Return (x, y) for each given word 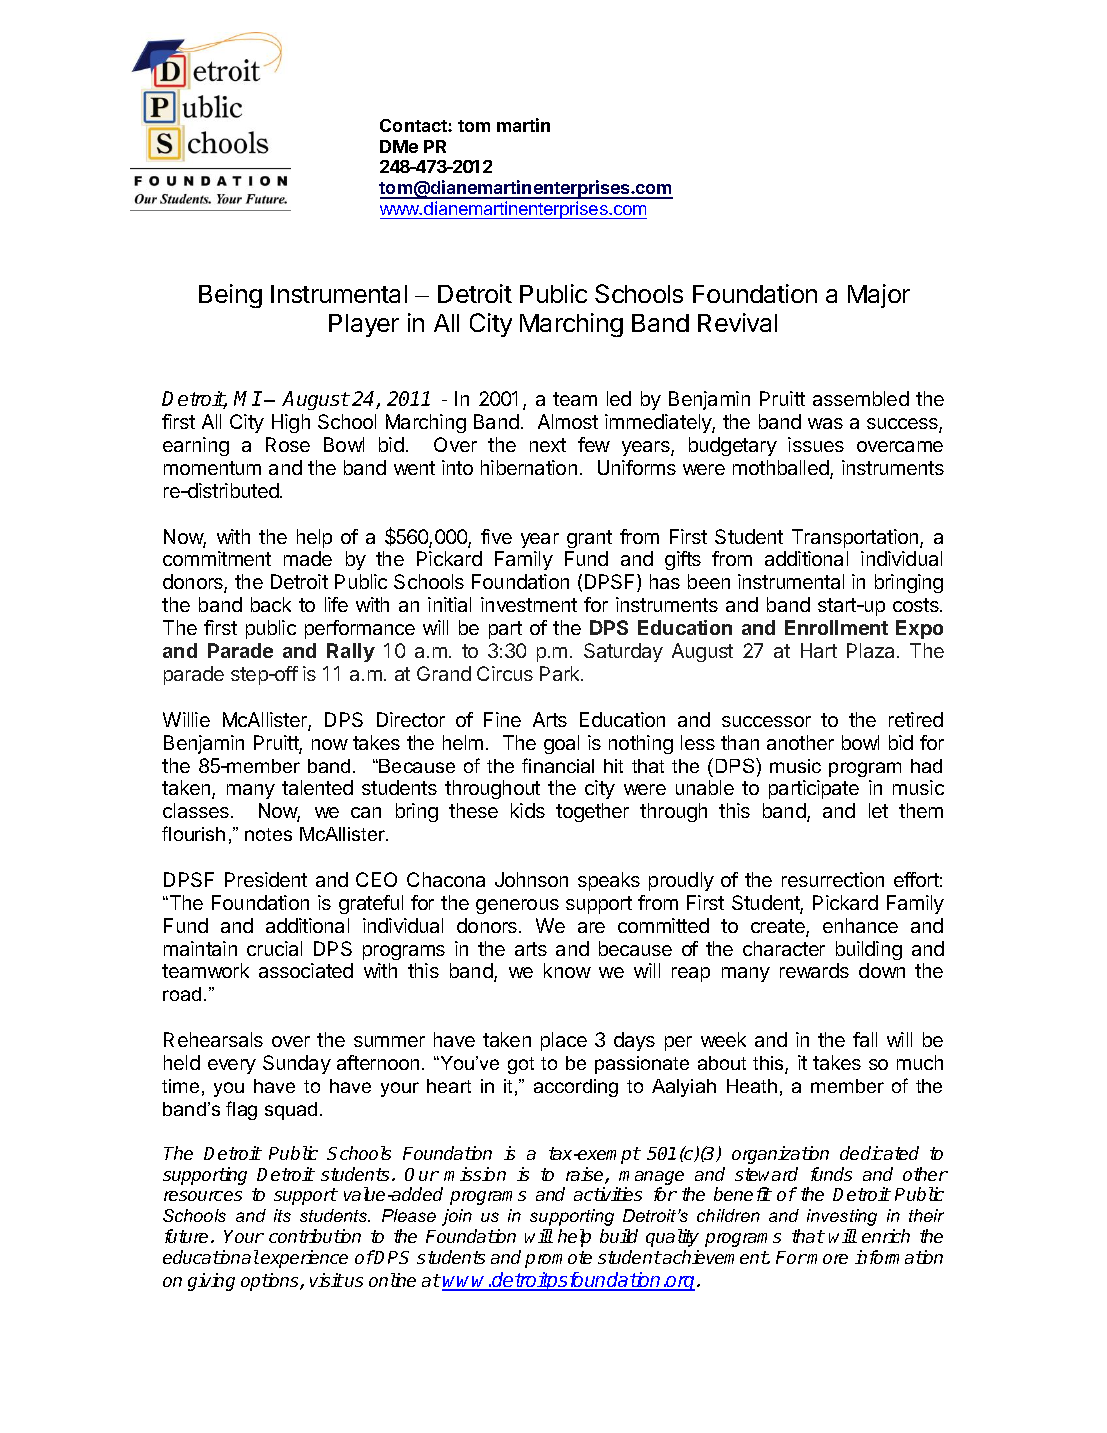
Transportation (856, 538)
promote (558, 1259)
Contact (414, 125)
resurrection (833, 879)
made (308, 558)
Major (879, 296)
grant (589, 539)
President (266, 879)
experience (304, 1259)
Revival (737, 322)
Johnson (531, 879)
